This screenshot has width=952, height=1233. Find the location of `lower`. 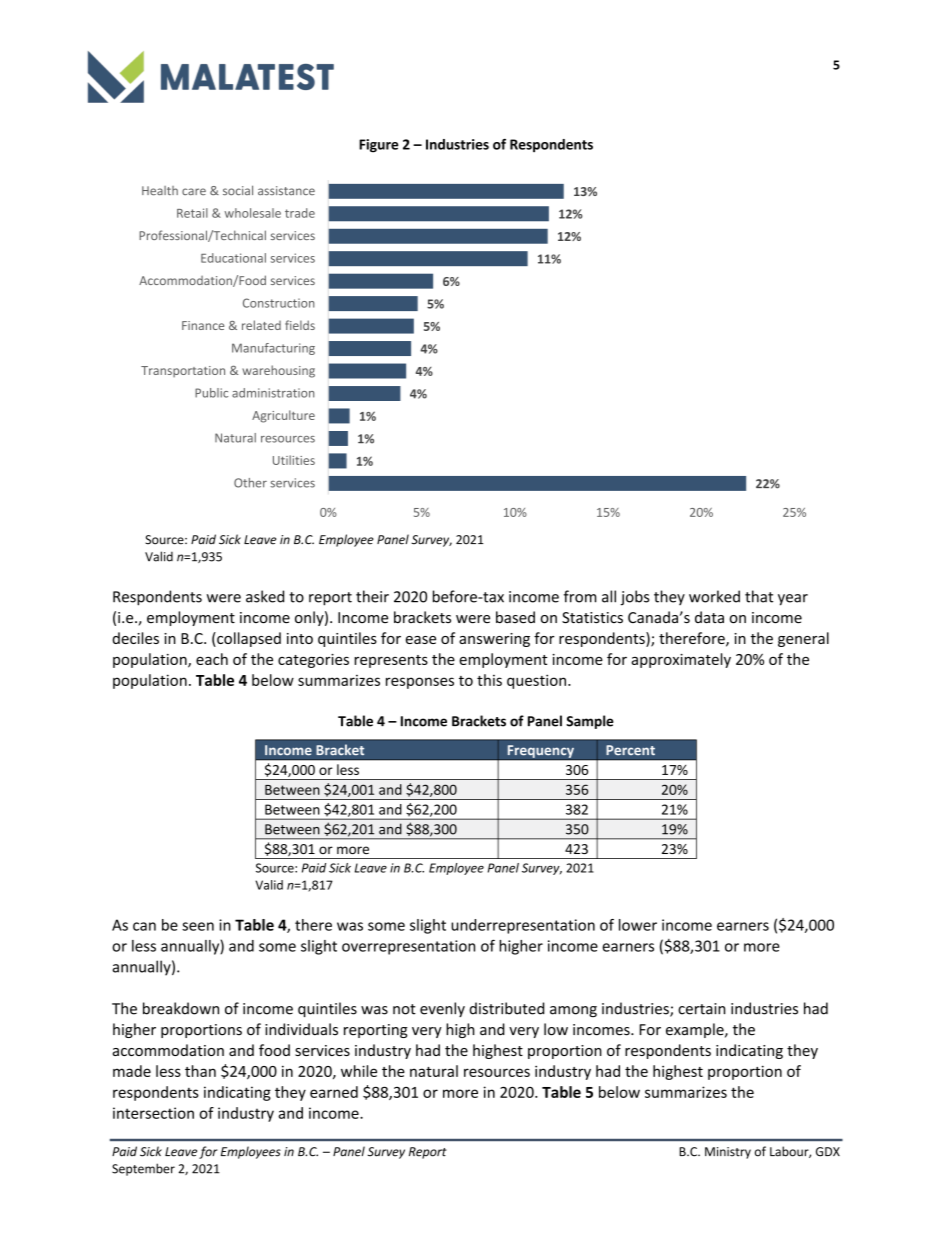

lower is located at coordinates (638, 925).
